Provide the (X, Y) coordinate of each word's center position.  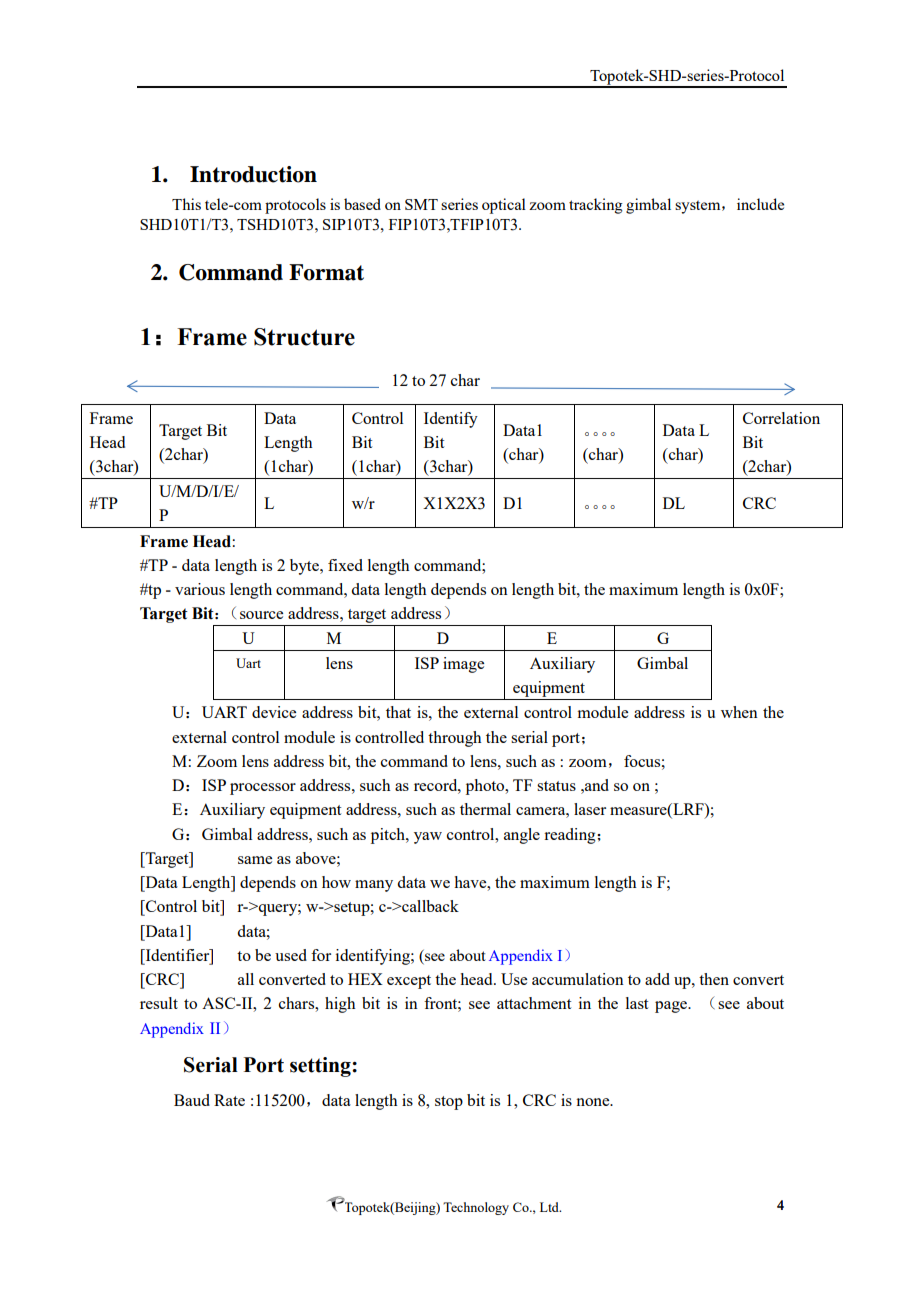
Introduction (253, 174)
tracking (596, 206)
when (739, 712)
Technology (476, 1208)
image (463, 665)
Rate (229, 1100)
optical (504, 206)
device (274, 712)
